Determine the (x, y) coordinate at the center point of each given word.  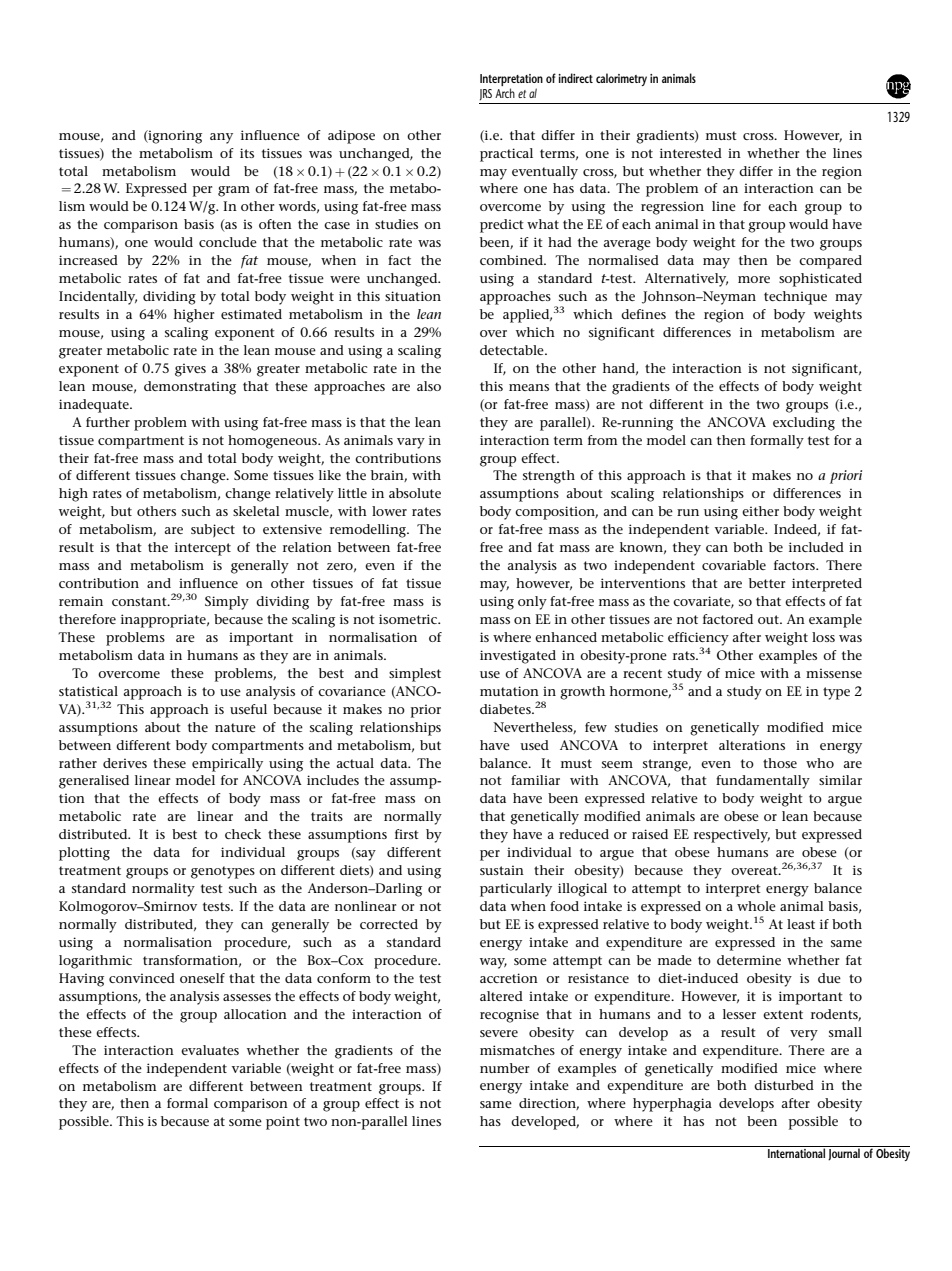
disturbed (784, 1085)
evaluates (210, 1050)
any (221, 138)
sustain (502, 870)
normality (163, 890)
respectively (732, 836)
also (429, 386)
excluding (804, 424)
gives (190, 370)
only (532, 603)
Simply (227, 603)
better (767, 583)
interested (691, 153)
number (505, 1068)
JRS (486, 95)
